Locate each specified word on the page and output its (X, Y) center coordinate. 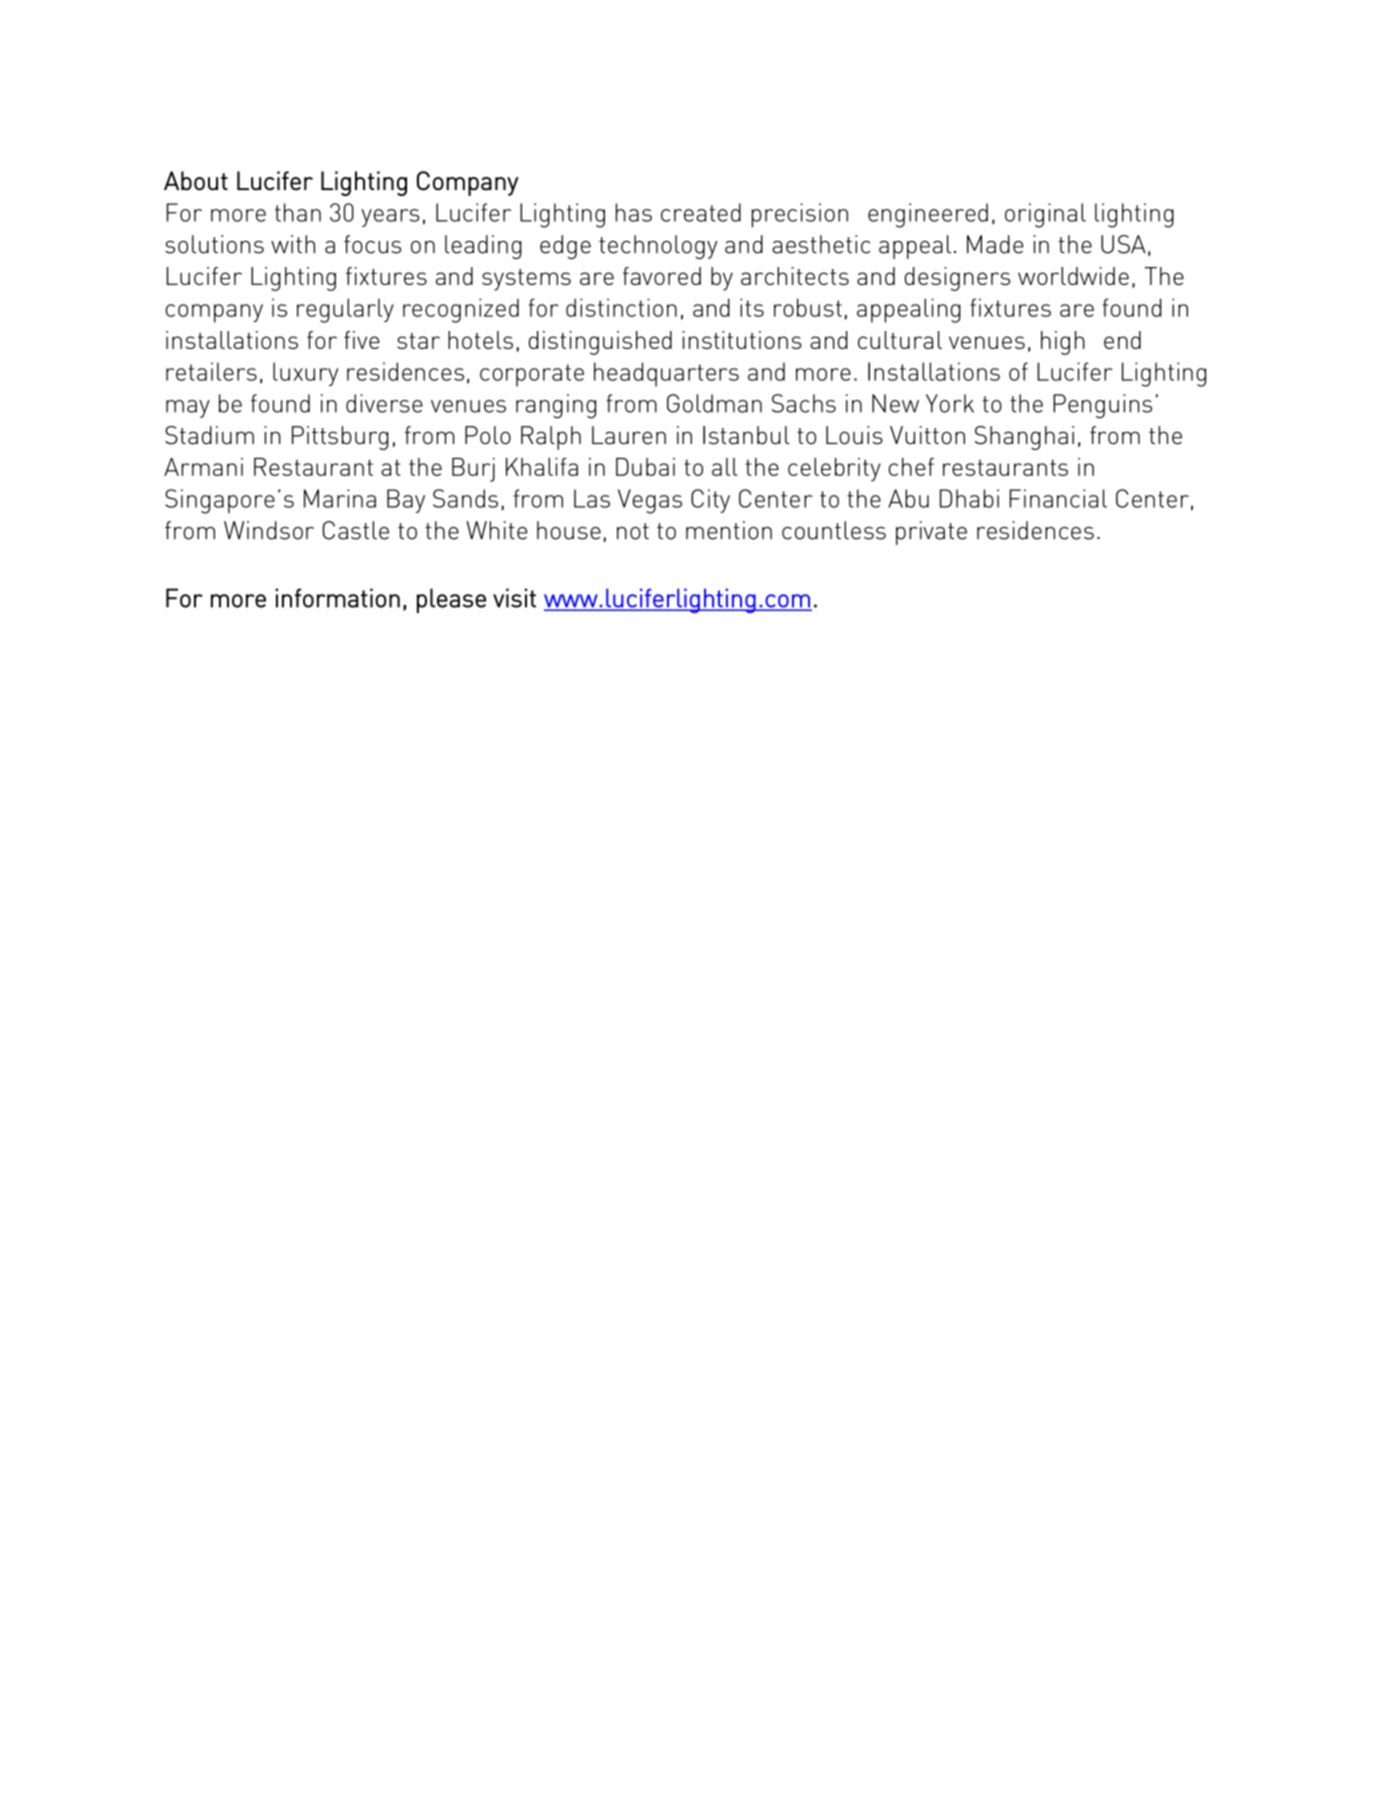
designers (957, 279)
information (337, 598)
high (1063, 343)
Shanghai (1024, 438)
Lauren (629, 435)
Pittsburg (340, 438)
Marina (340, 498)
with (293, 244)
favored (662, 276)
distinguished (600, 343)
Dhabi (969, 498)
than (298, 212)
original (1045, 215)
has (634, 212)
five (362, 340)
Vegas (650, 501)
